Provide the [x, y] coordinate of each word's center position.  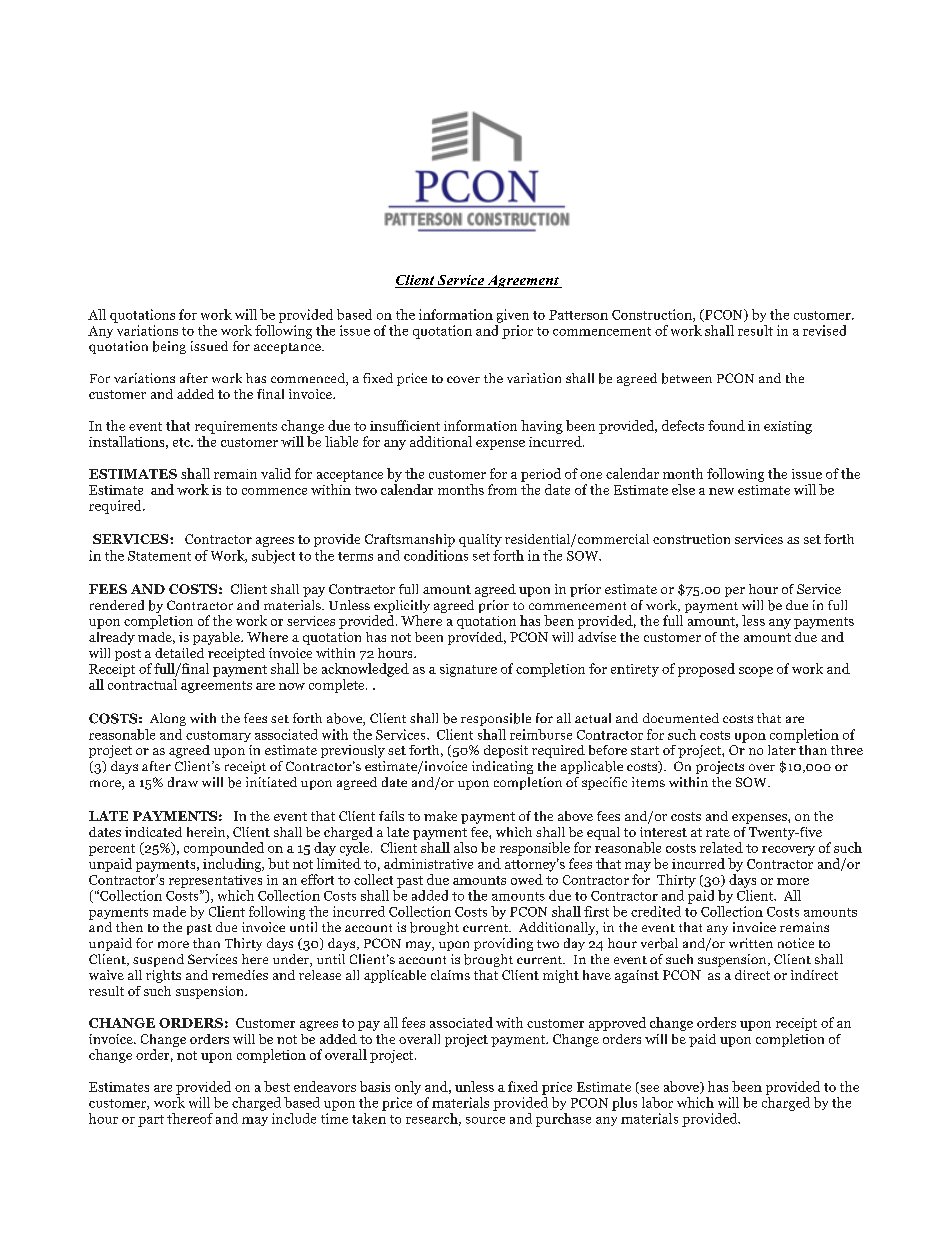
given [513, 316]
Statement [159, 556]
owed [527, 879]
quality [480, 540]
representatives [215, 881]
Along [168, 719]
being [169, 347]
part [151, 1121]
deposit [506, 751]
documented [681, 718]
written [751, 943]
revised [824, 330]
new [721, 491]
